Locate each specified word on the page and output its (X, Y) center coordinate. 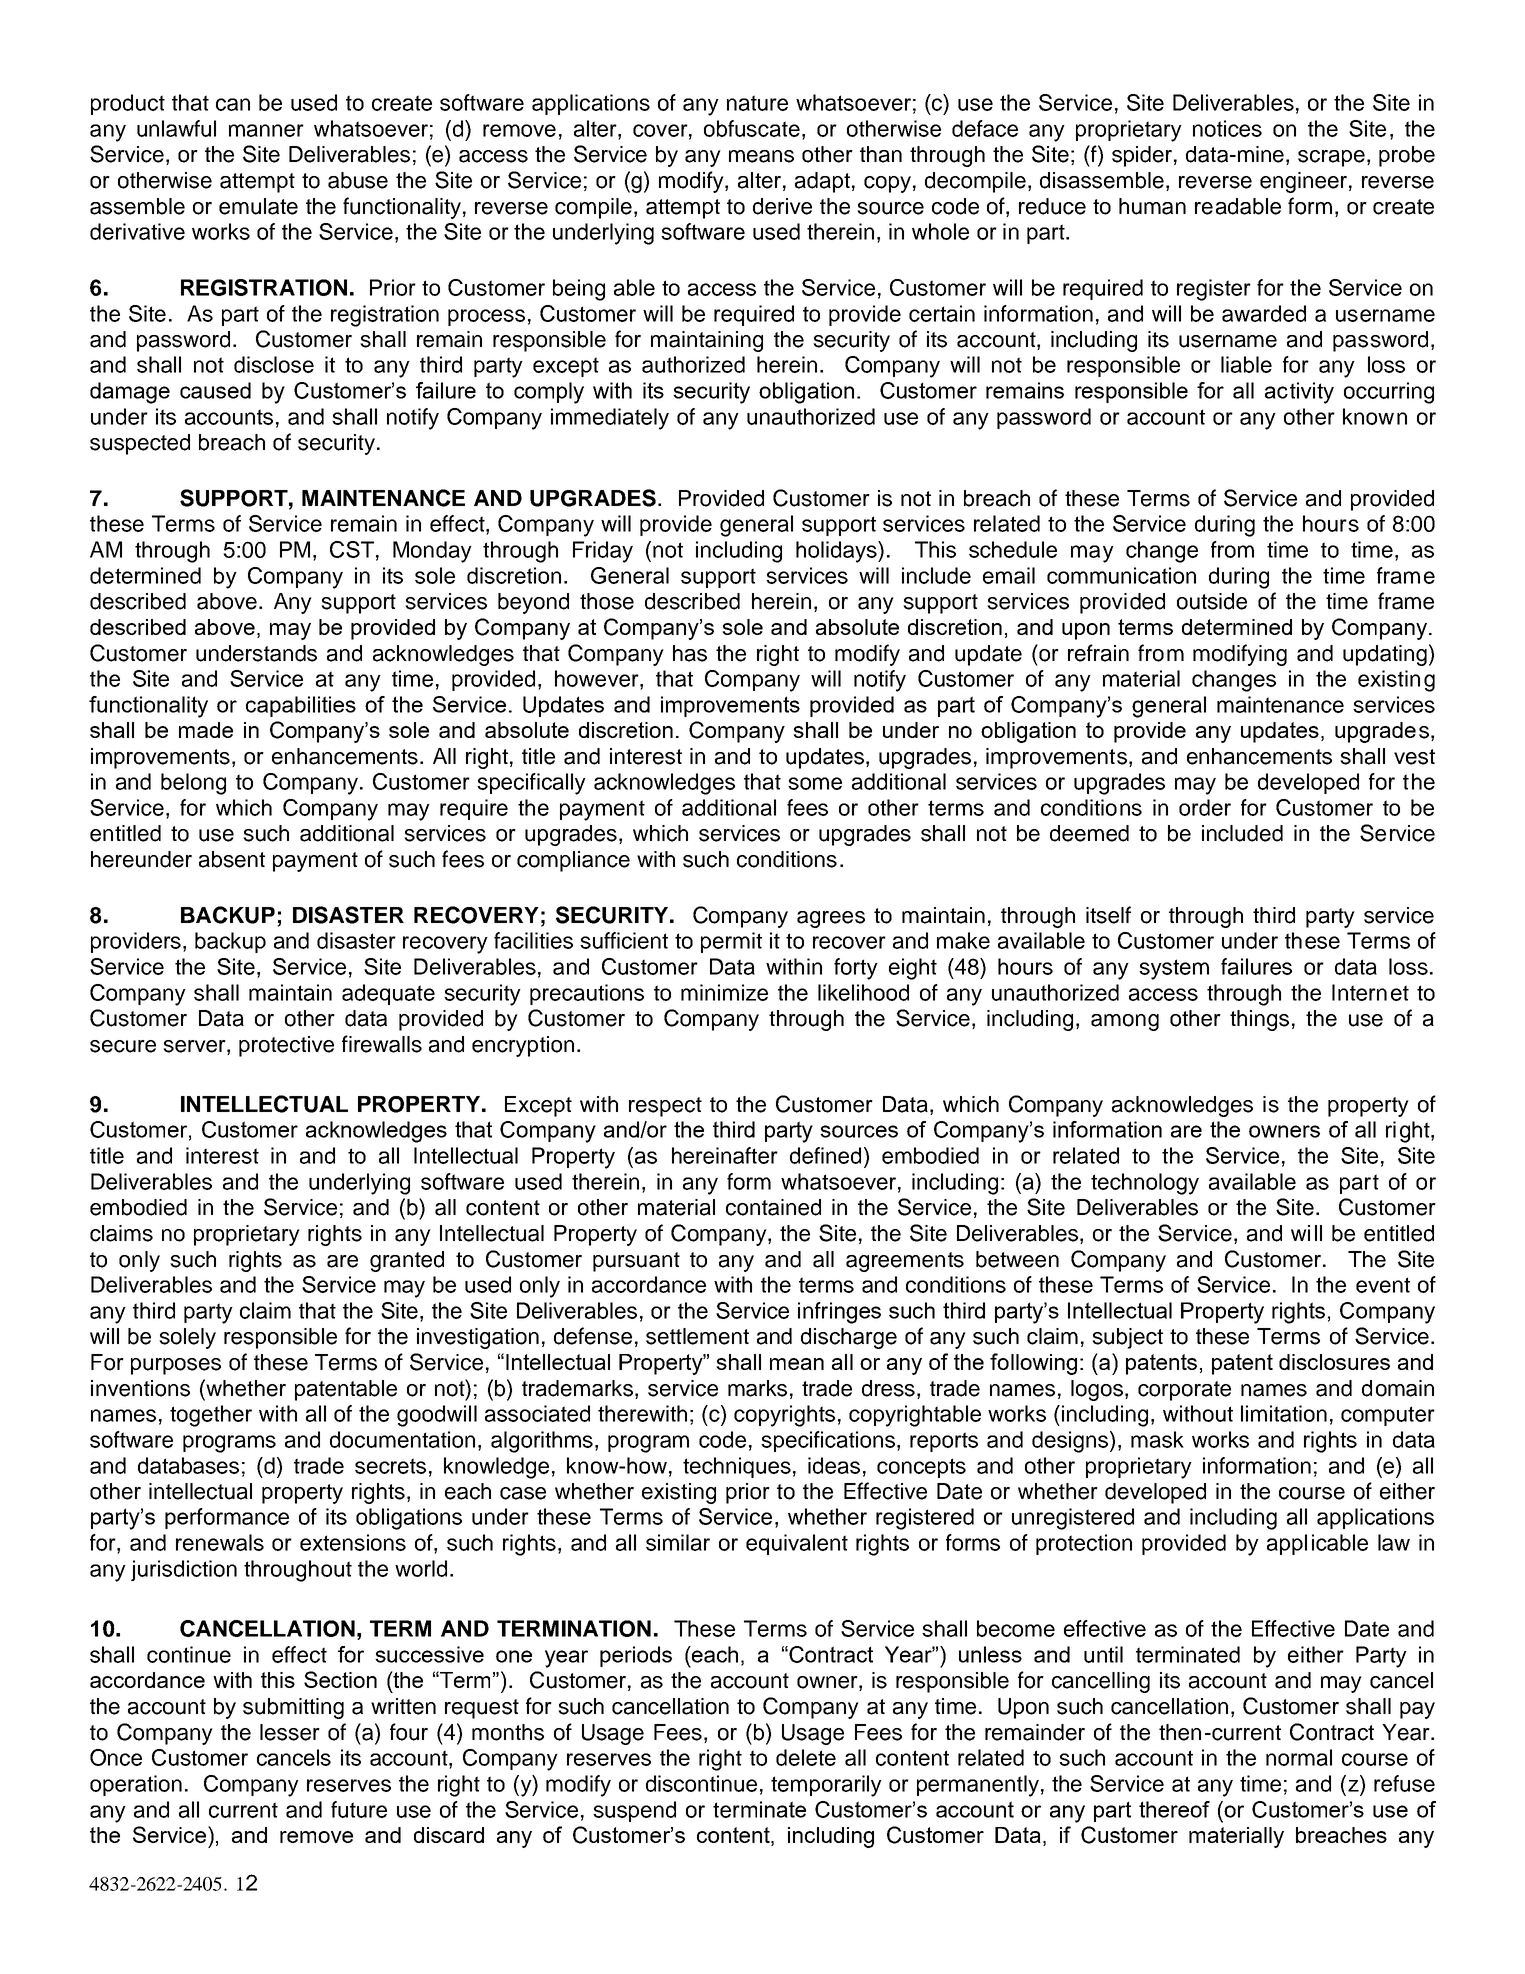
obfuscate (752, 128)
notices (1227, 128)
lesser (290, 1732)
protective (286, 1046)
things (1259, 1020)
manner (266, 130)
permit (731, 942)
